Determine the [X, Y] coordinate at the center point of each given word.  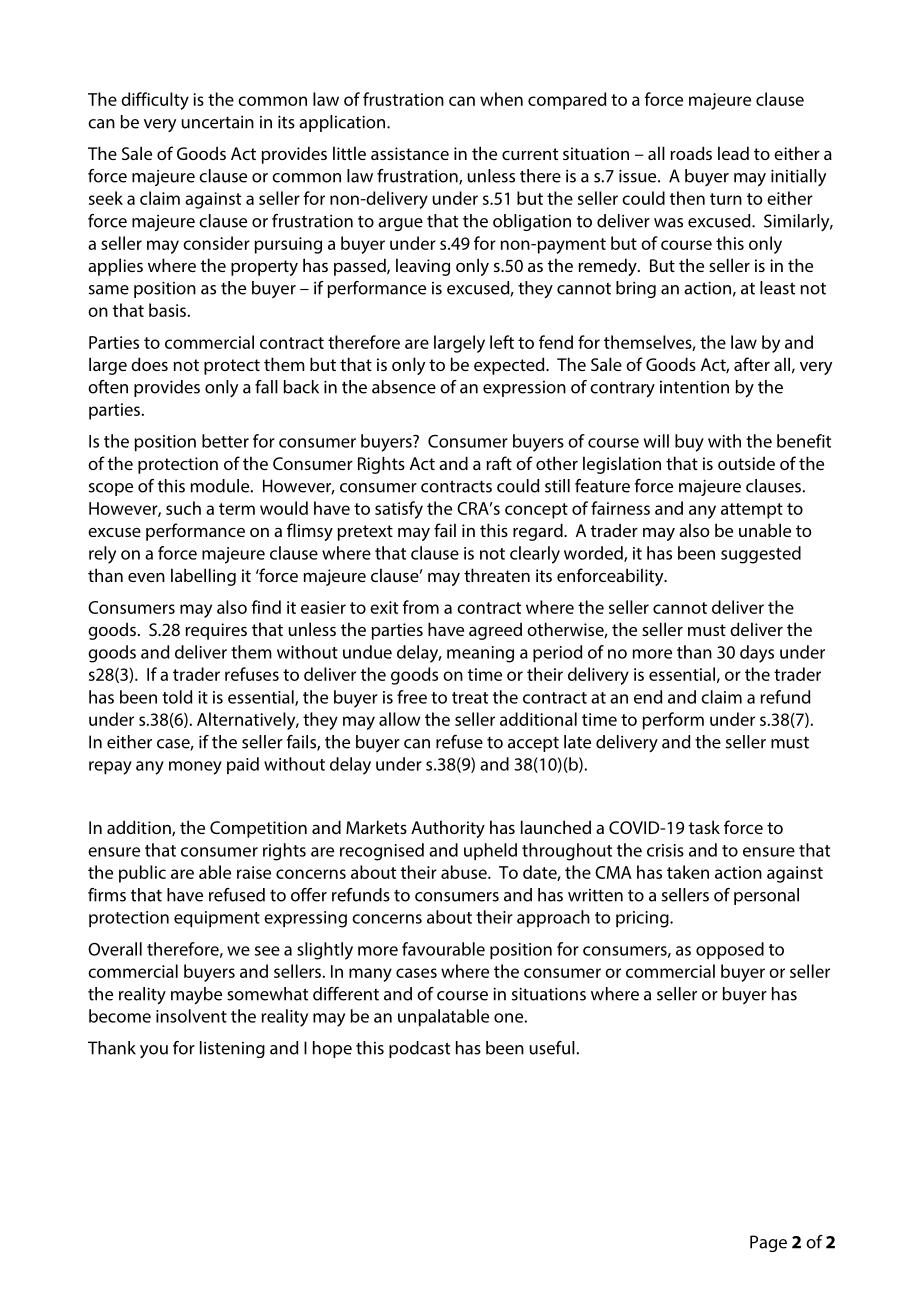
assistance [410, 153]
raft [499, 463]
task [704, 827]
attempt [752, 511]
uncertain [217, 122]
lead [733, 153]
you [154, 1051]
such [183, 508]
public [142, 874]
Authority [448, 829]
